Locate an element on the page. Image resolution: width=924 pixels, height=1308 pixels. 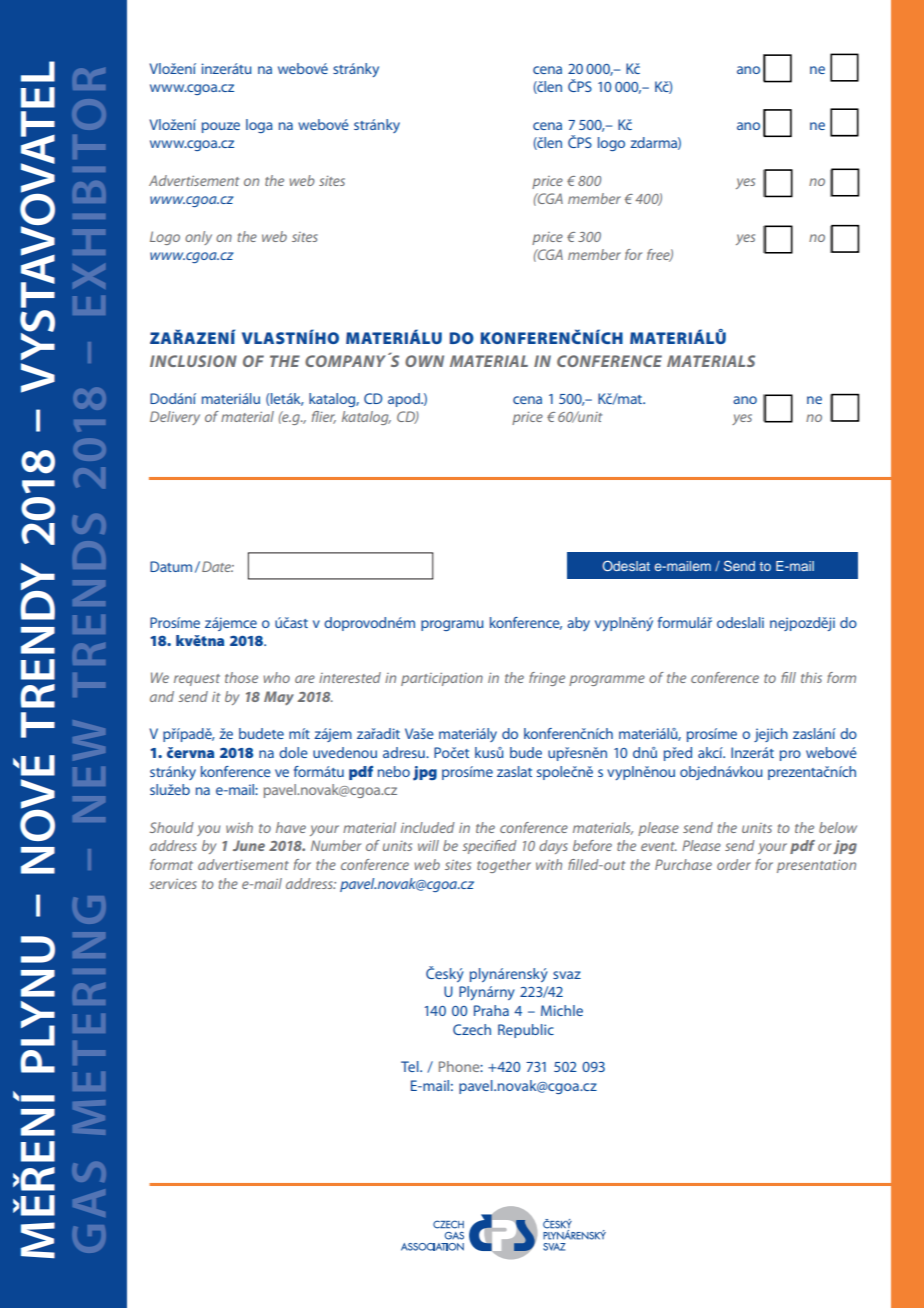
OWN is located at coordinates (424, 361).
